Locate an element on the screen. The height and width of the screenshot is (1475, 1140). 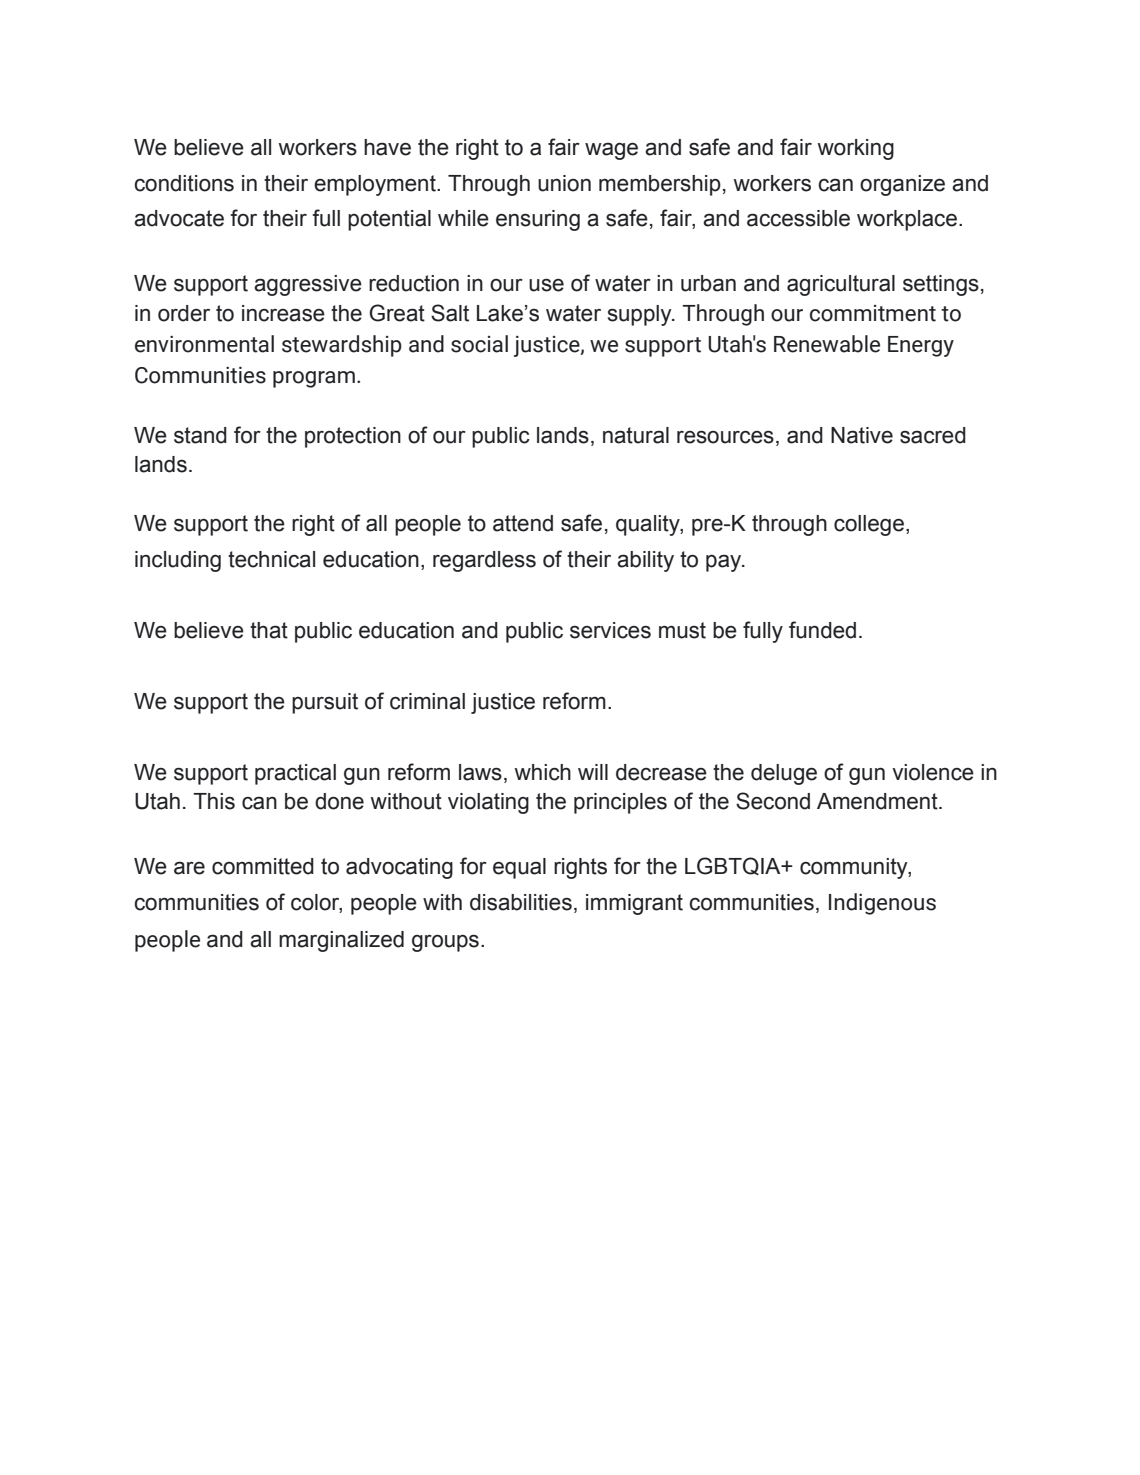
college is located at coordinates (869, 525).
